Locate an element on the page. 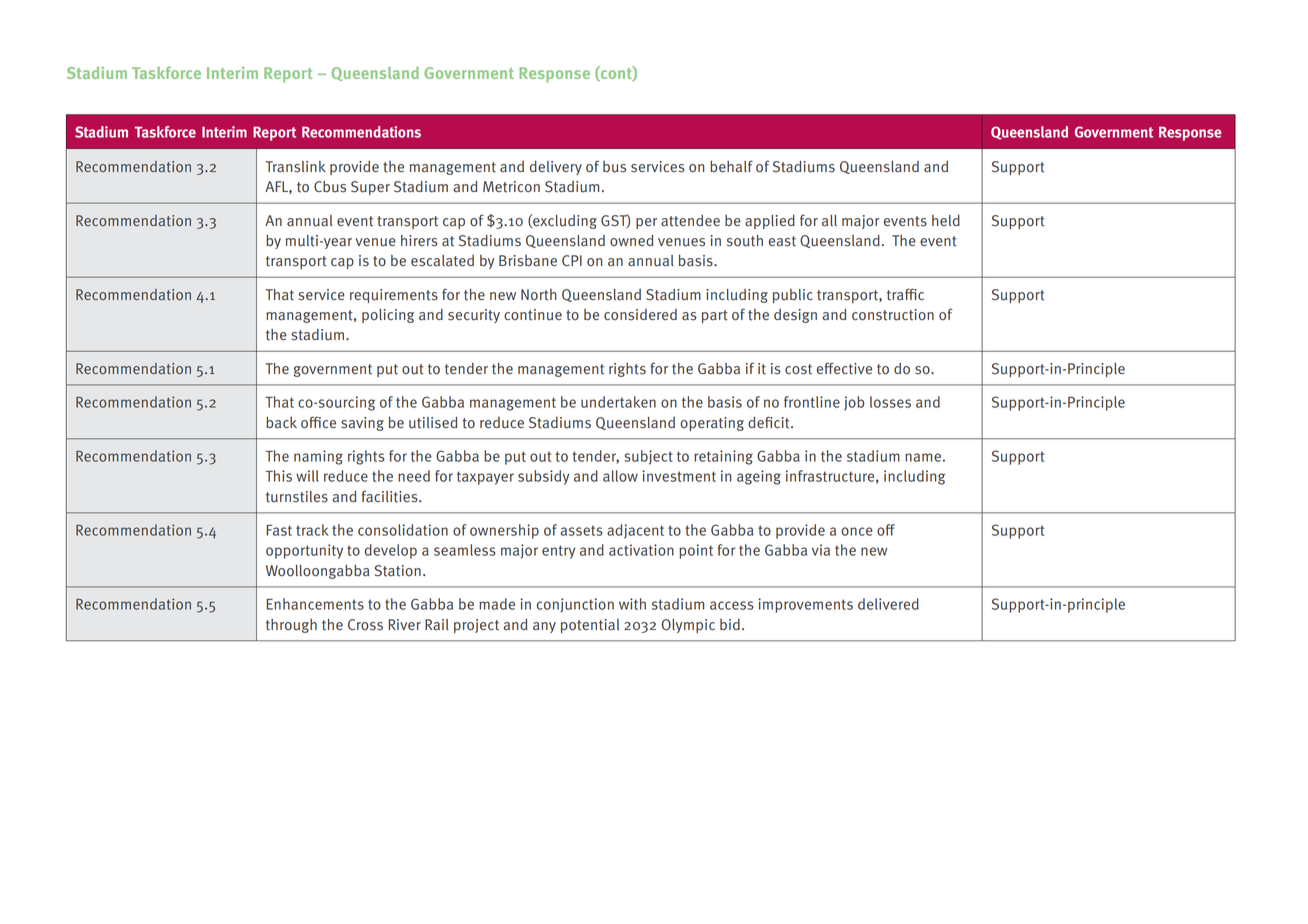 This document has height=924, width=1308. held is located at coordinates (946, 220).
